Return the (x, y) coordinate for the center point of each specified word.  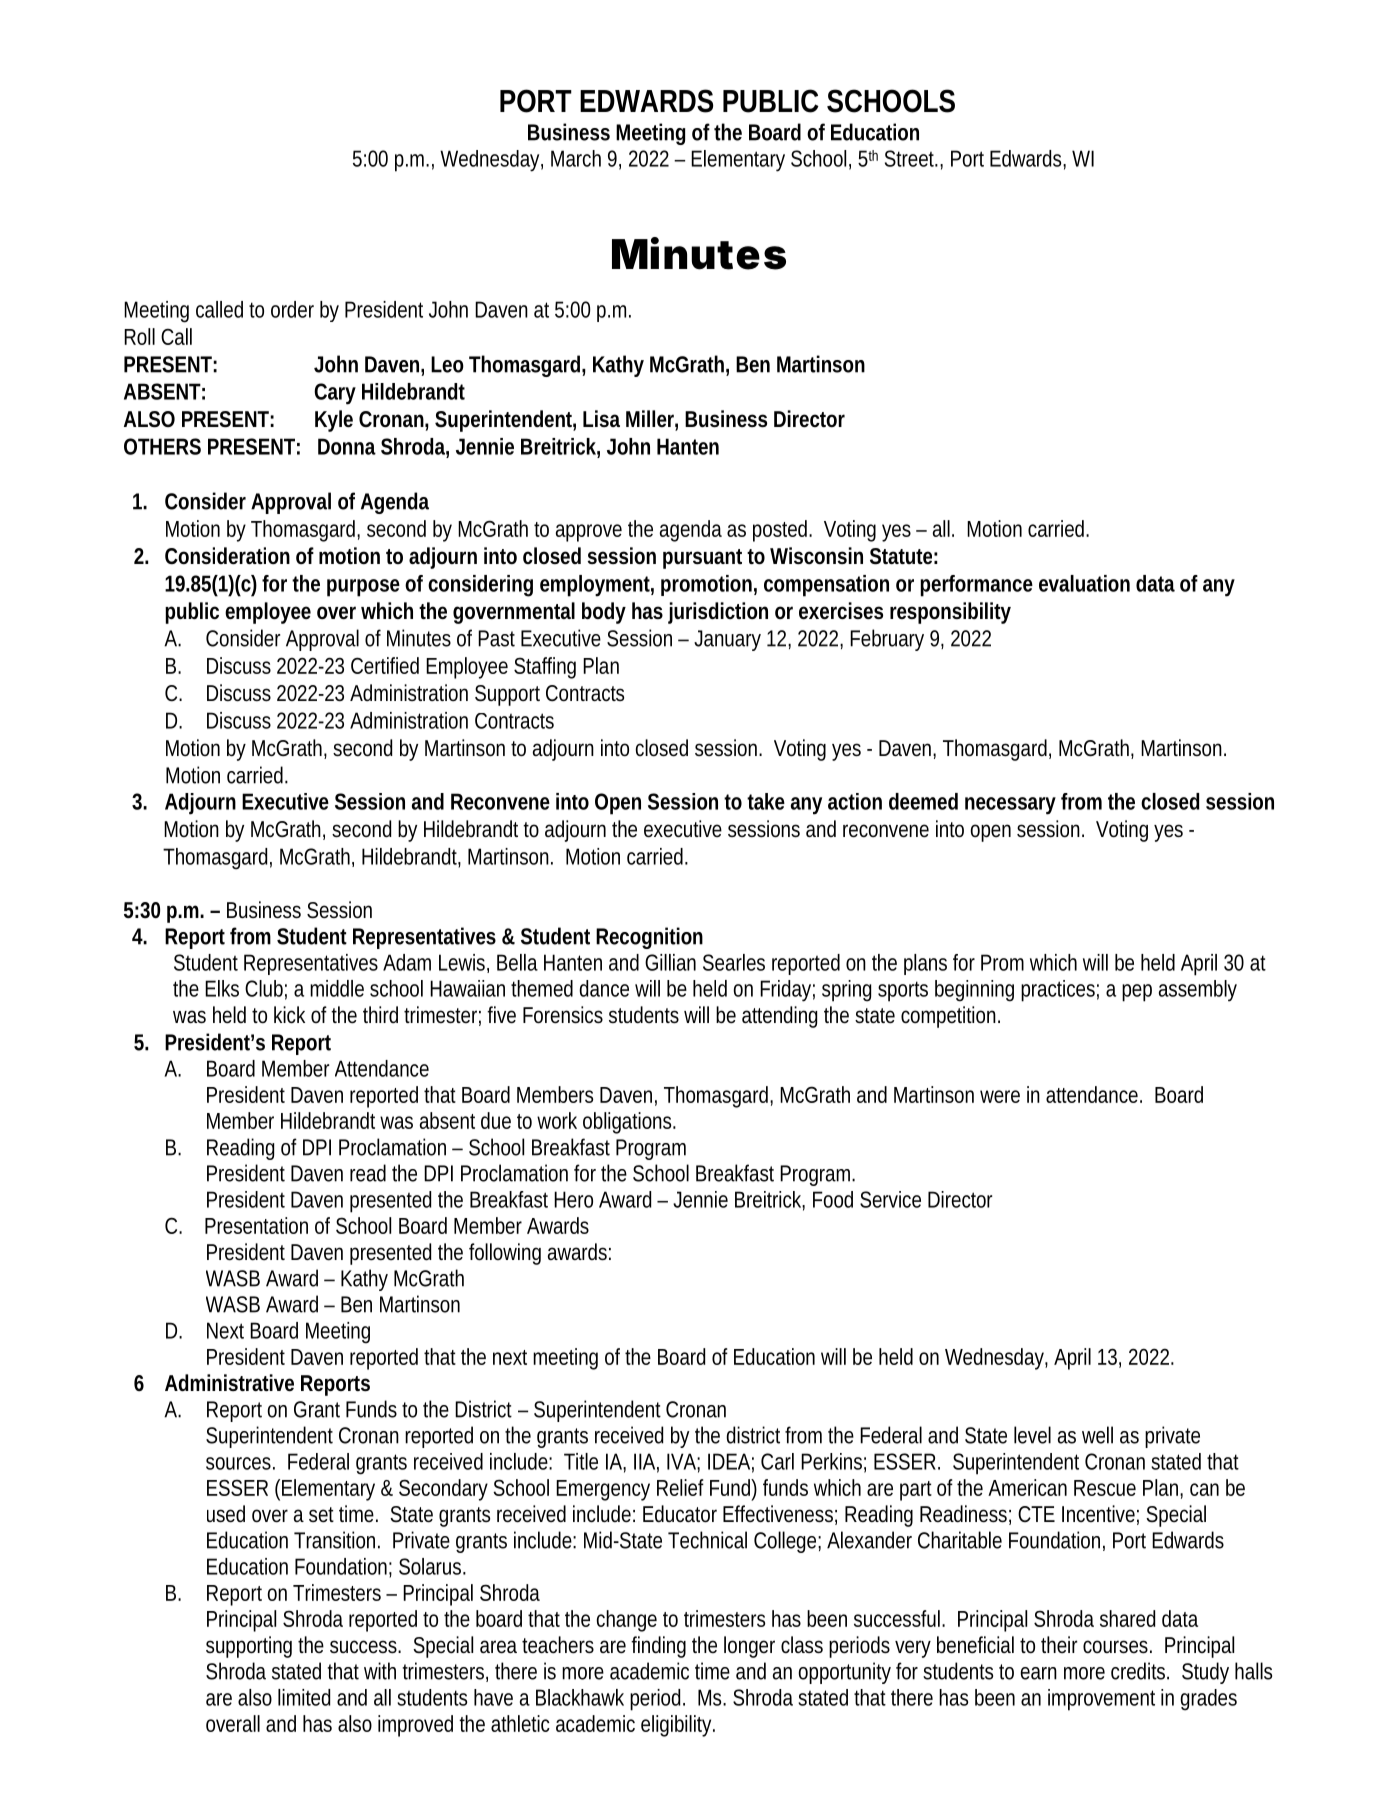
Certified (385, 665)
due (496, 1120)
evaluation (1084, 583)
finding (658, 1647)
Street (911, 158)
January (727, 640)
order (292, 309)
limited (304, 1697)
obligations (629, 1123)
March (576, 158)
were (1000, 1096)
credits (1140, 1671)
